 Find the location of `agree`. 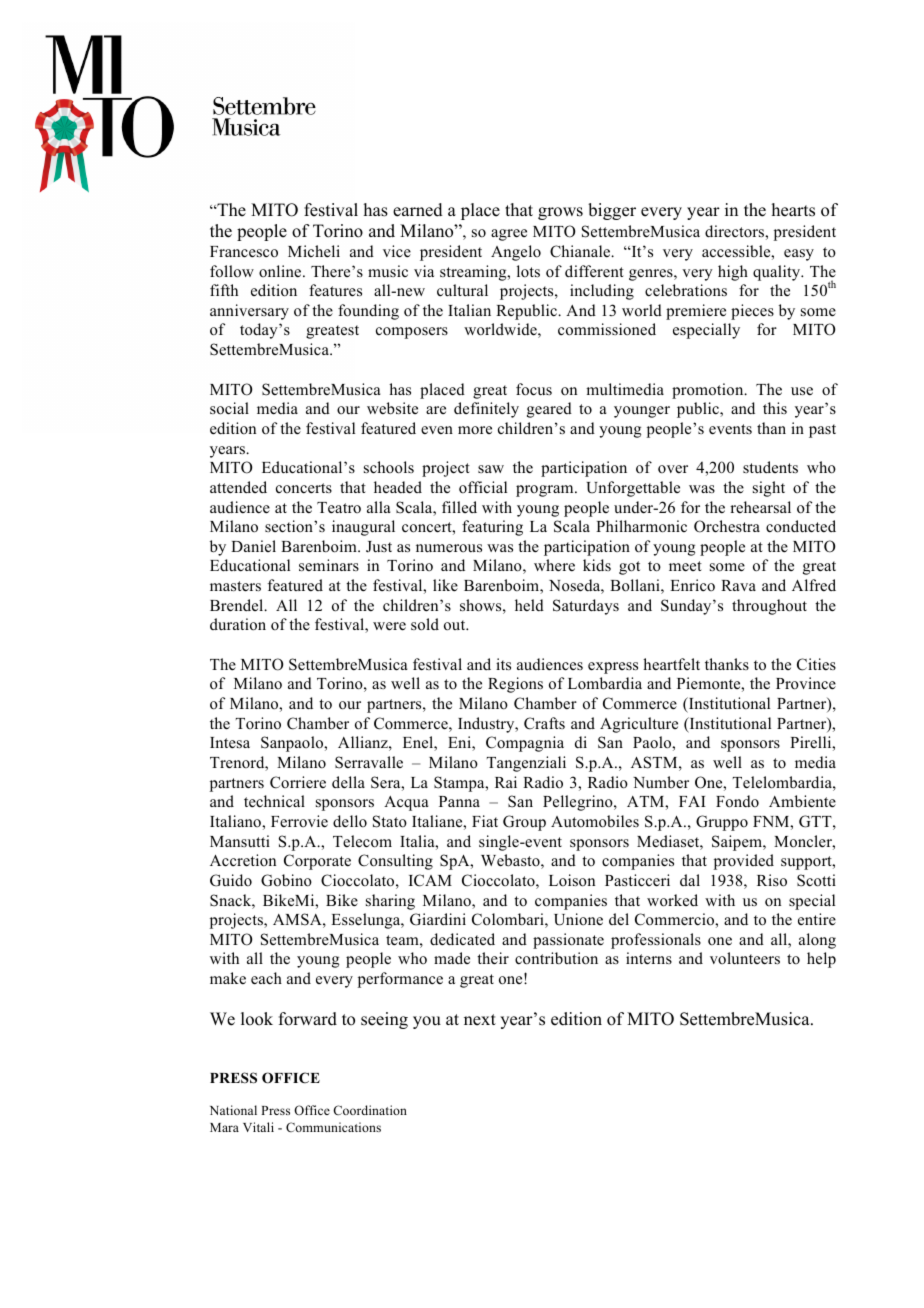

agree is located at coordinates (509, 235).
